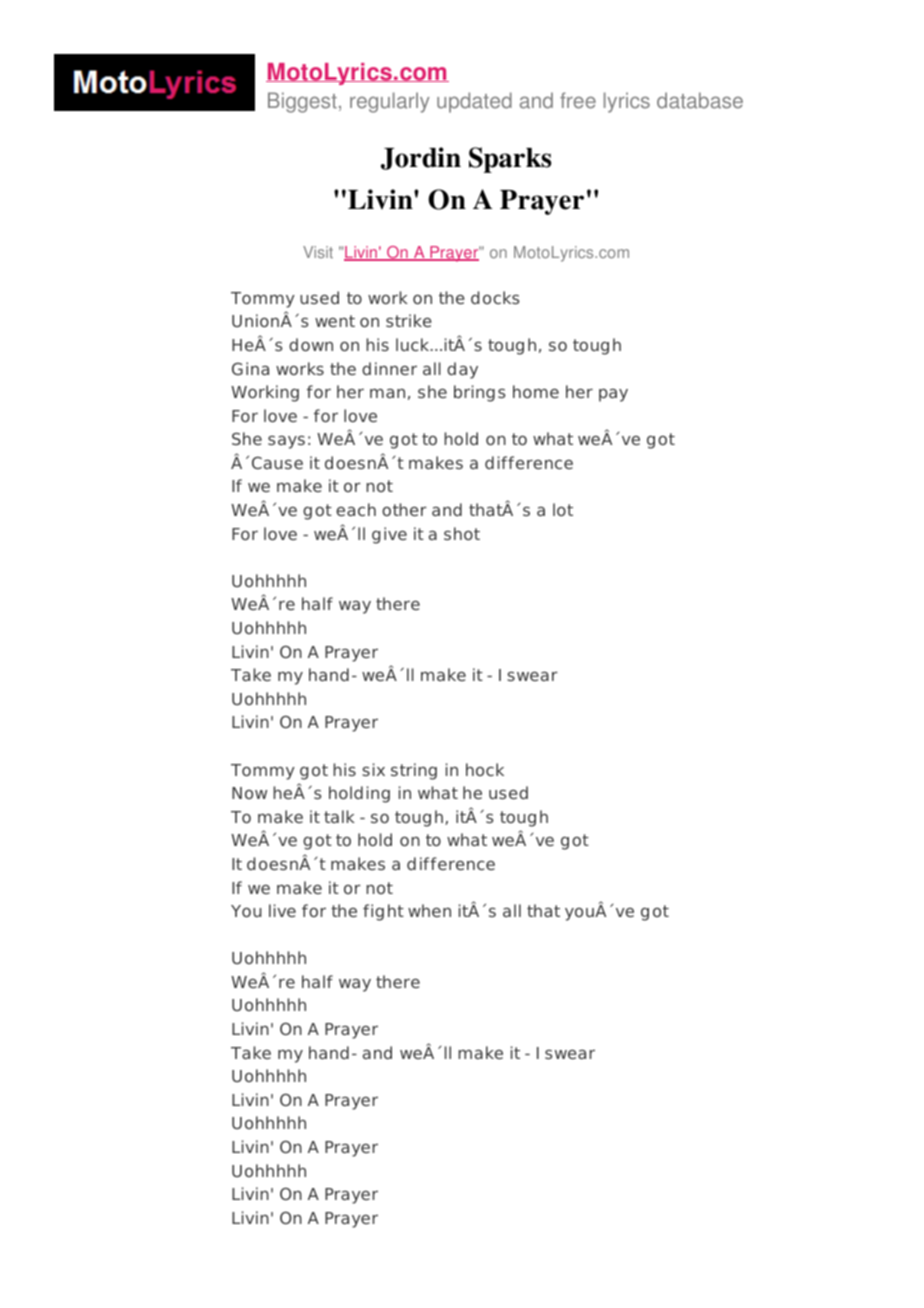  Describe the element at coordinates (563, 509) in the document. I see `lot` at that location.
